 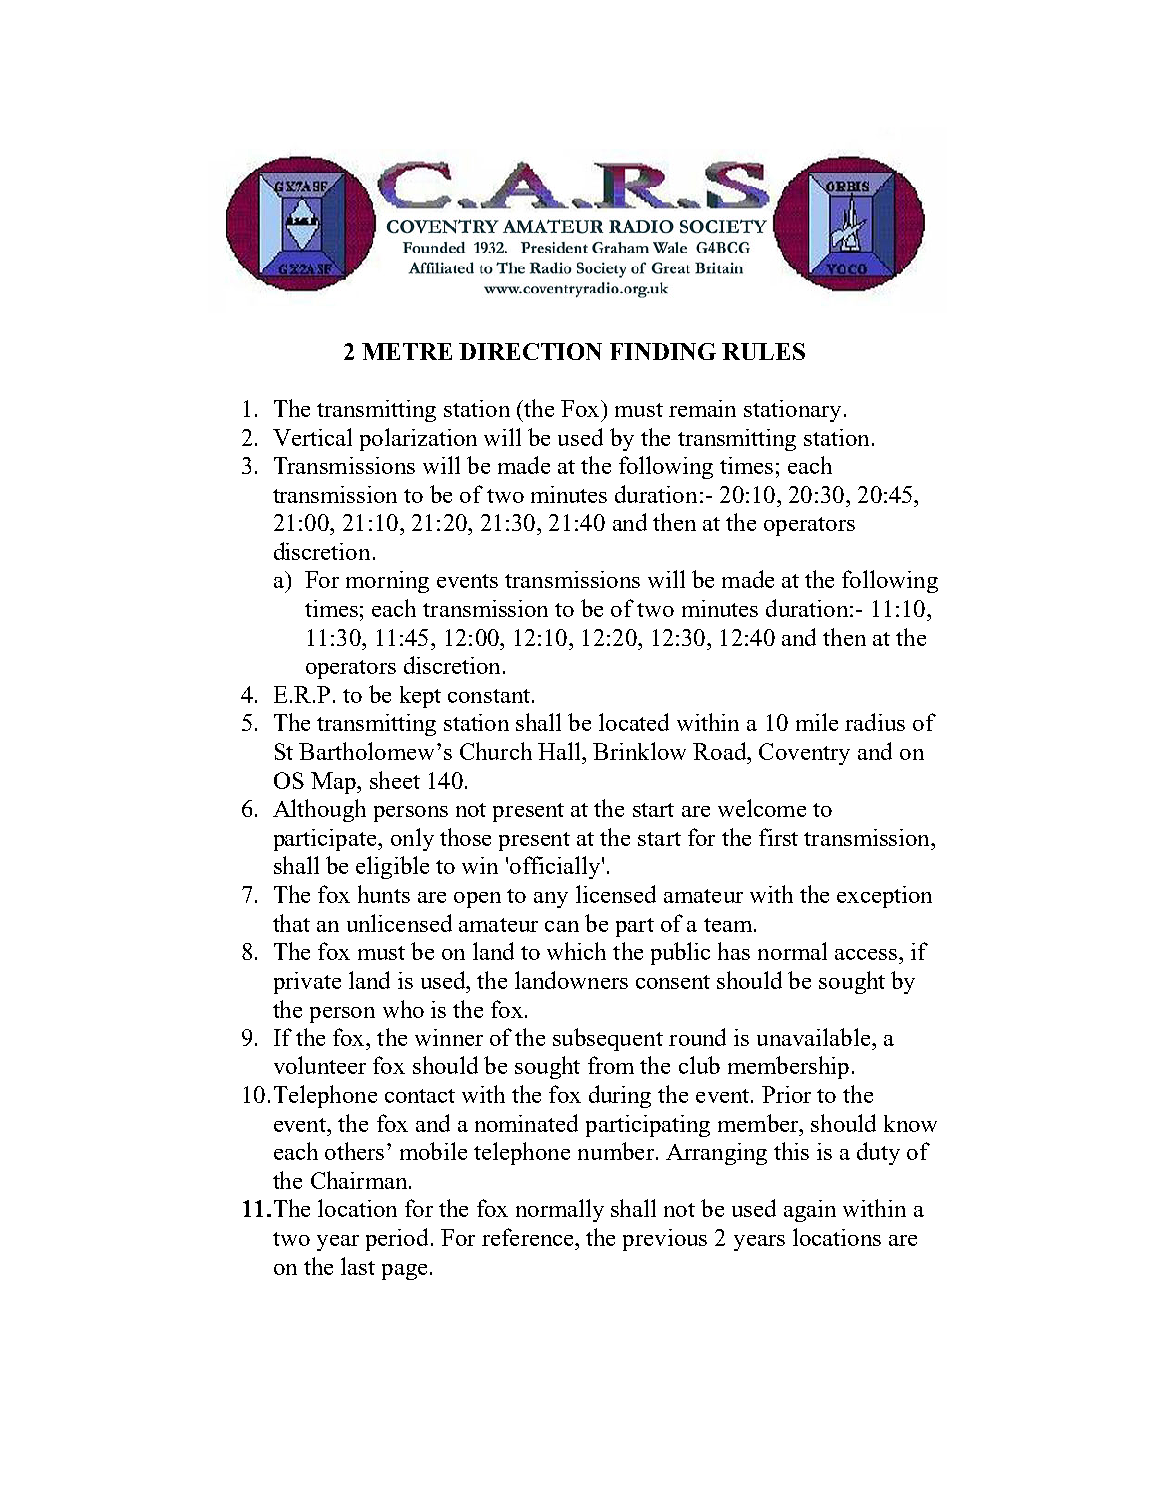 I want to click on located, so click(x=634, y=722).
